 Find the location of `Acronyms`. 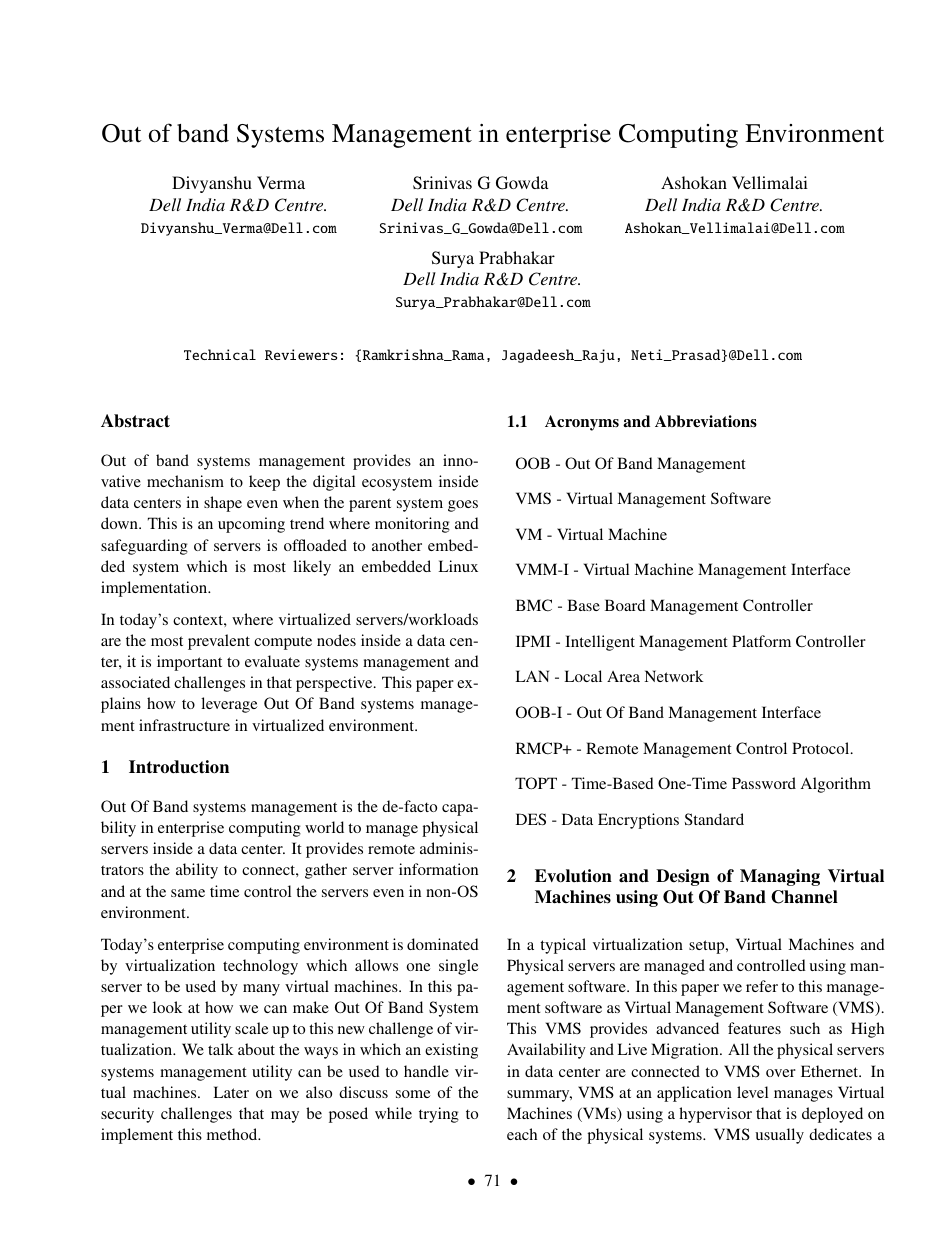

Acronyms is located at coordinates (582, 423).
